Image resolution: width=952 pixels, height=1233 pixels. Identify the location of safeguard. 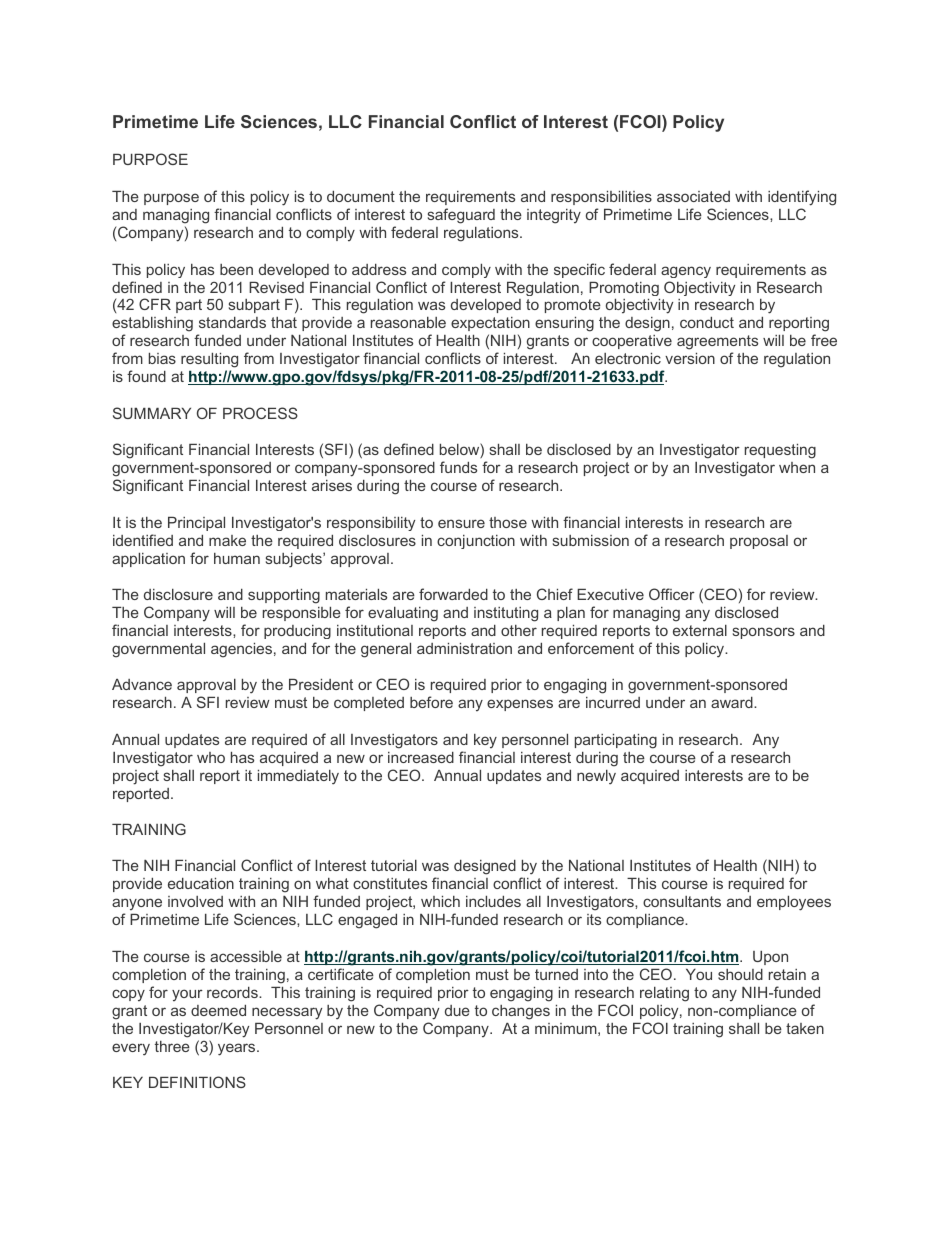
(461, 216).
